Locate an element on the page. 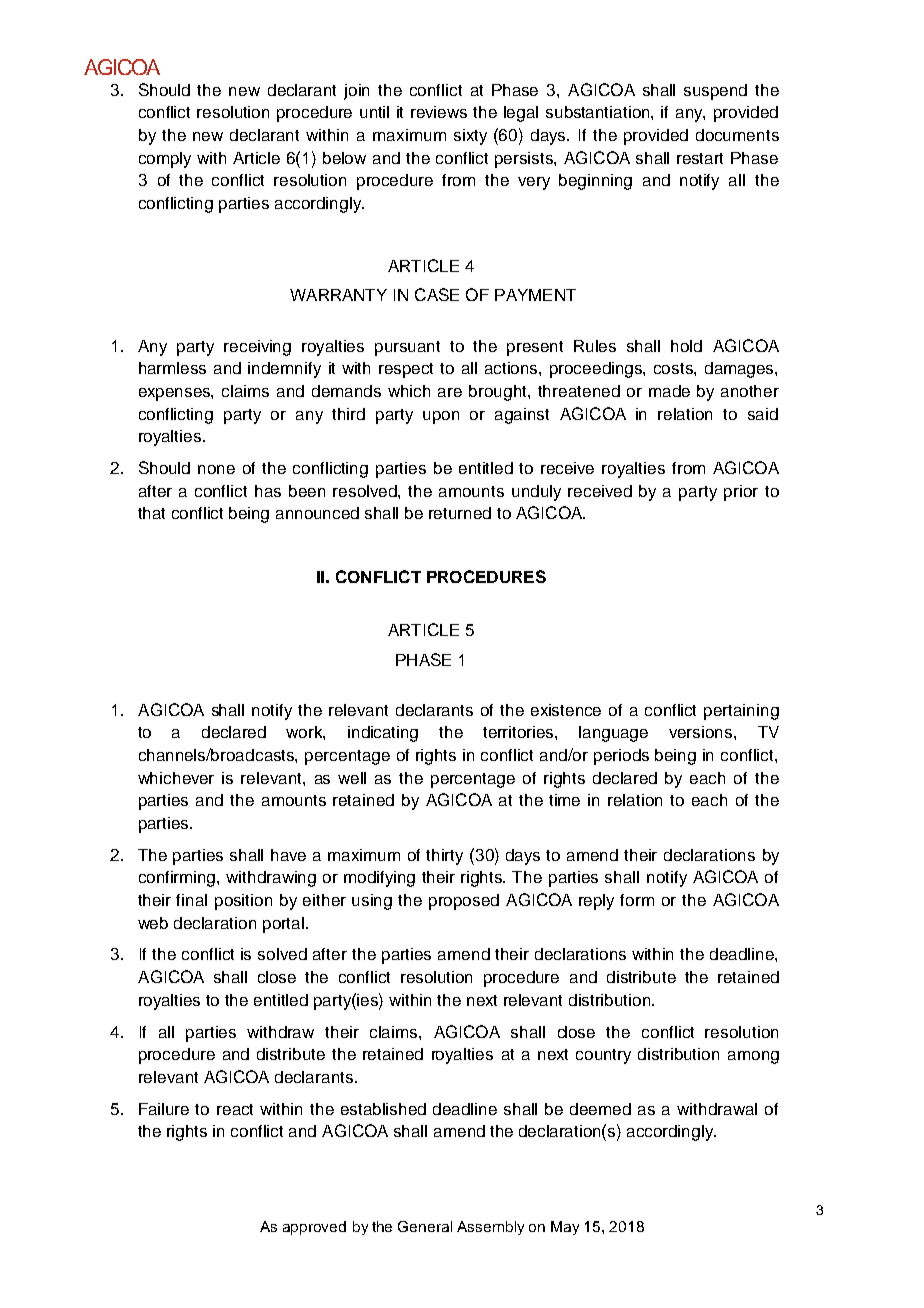  pertaining is located at coordinates (741, 712).
